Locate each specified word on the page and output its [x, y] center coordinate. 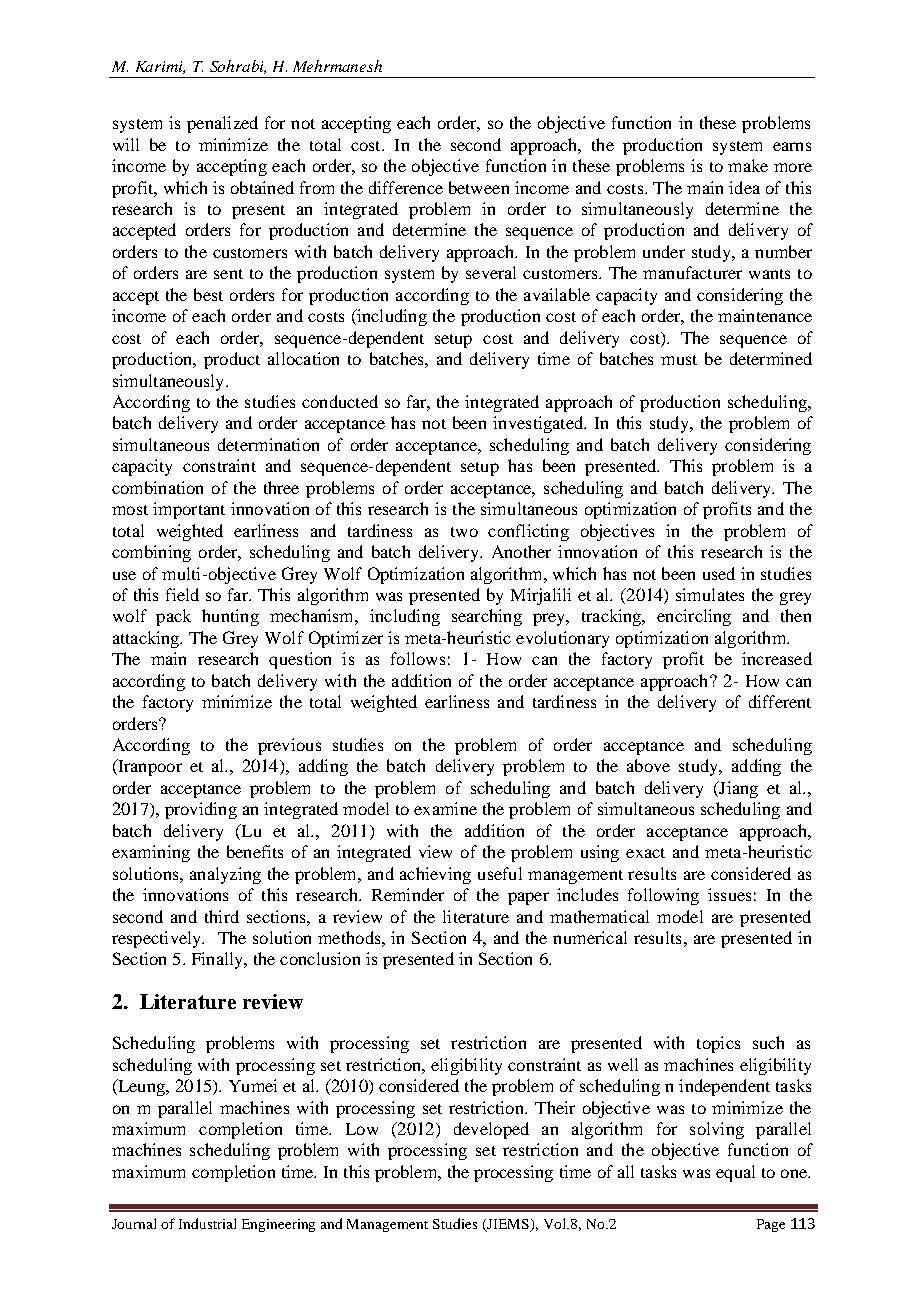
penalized [222, 124]
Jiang [737, 789]
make [748, 165]
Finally [219, 960]
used [719, 573]
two [464, 532]
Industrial [207, 1223]
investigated [539, 424]
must [679, 360]
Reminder [408, 894]
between [479, 187]
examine [445, 808]
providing [201, 810]
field [182, 594]
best [208, 294]
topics [718, 1044]
